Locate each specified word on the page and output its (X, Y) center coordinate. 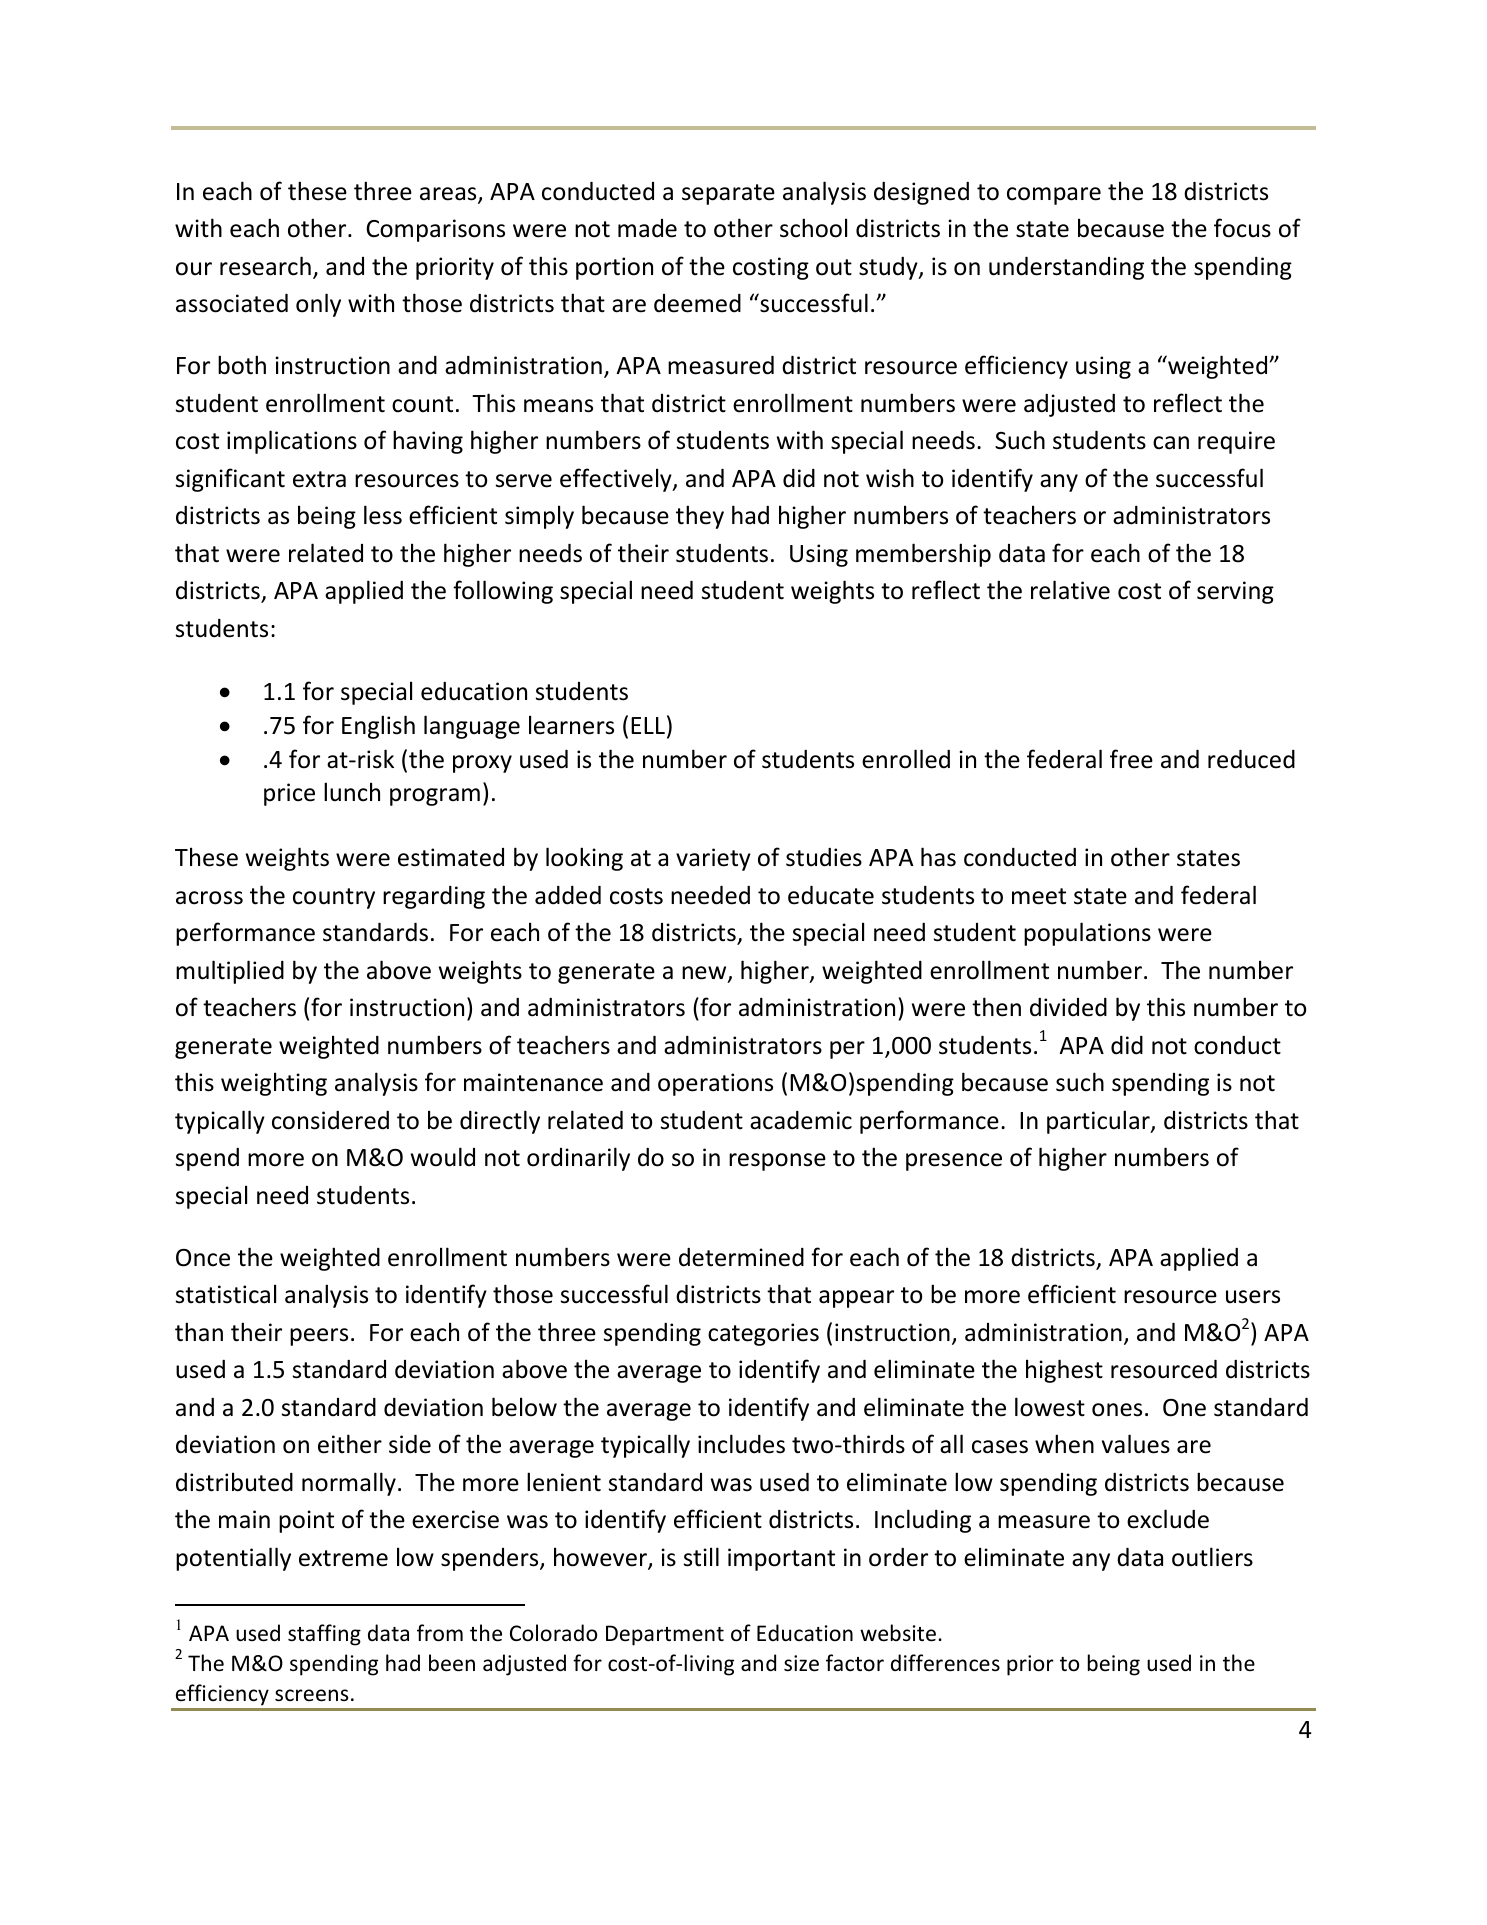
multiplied (230, 972)
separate (728, 194)
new (705, 974)
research (265, 266)
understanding (1066, 268)
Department (665, 1635)
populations (1087, 934)
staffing (324, 1635)
